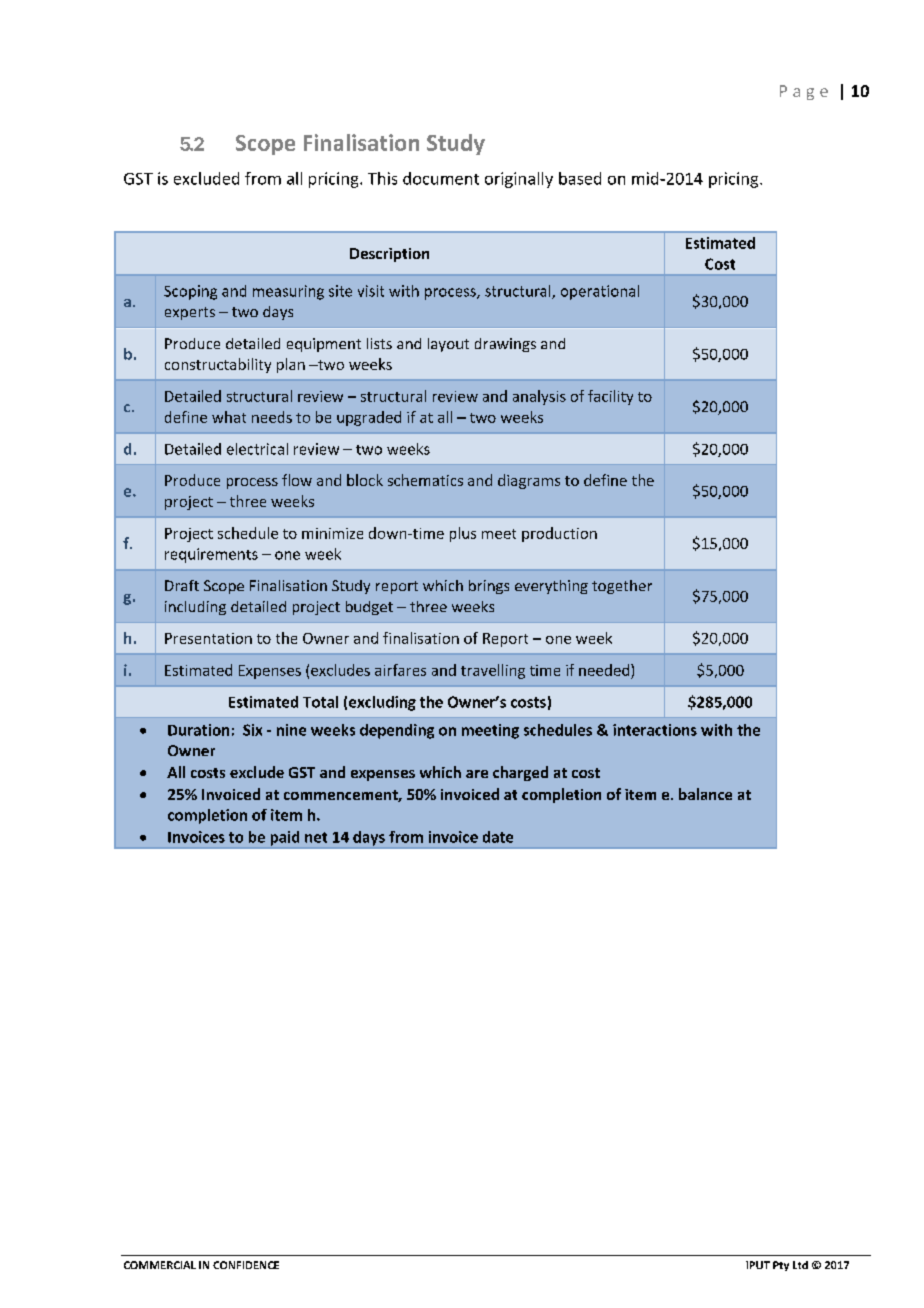 This image has height=1308, width=924. What do you see at coordinates (211, 555) in the image?
I see `requirements` at bounding box center [211, 555].
